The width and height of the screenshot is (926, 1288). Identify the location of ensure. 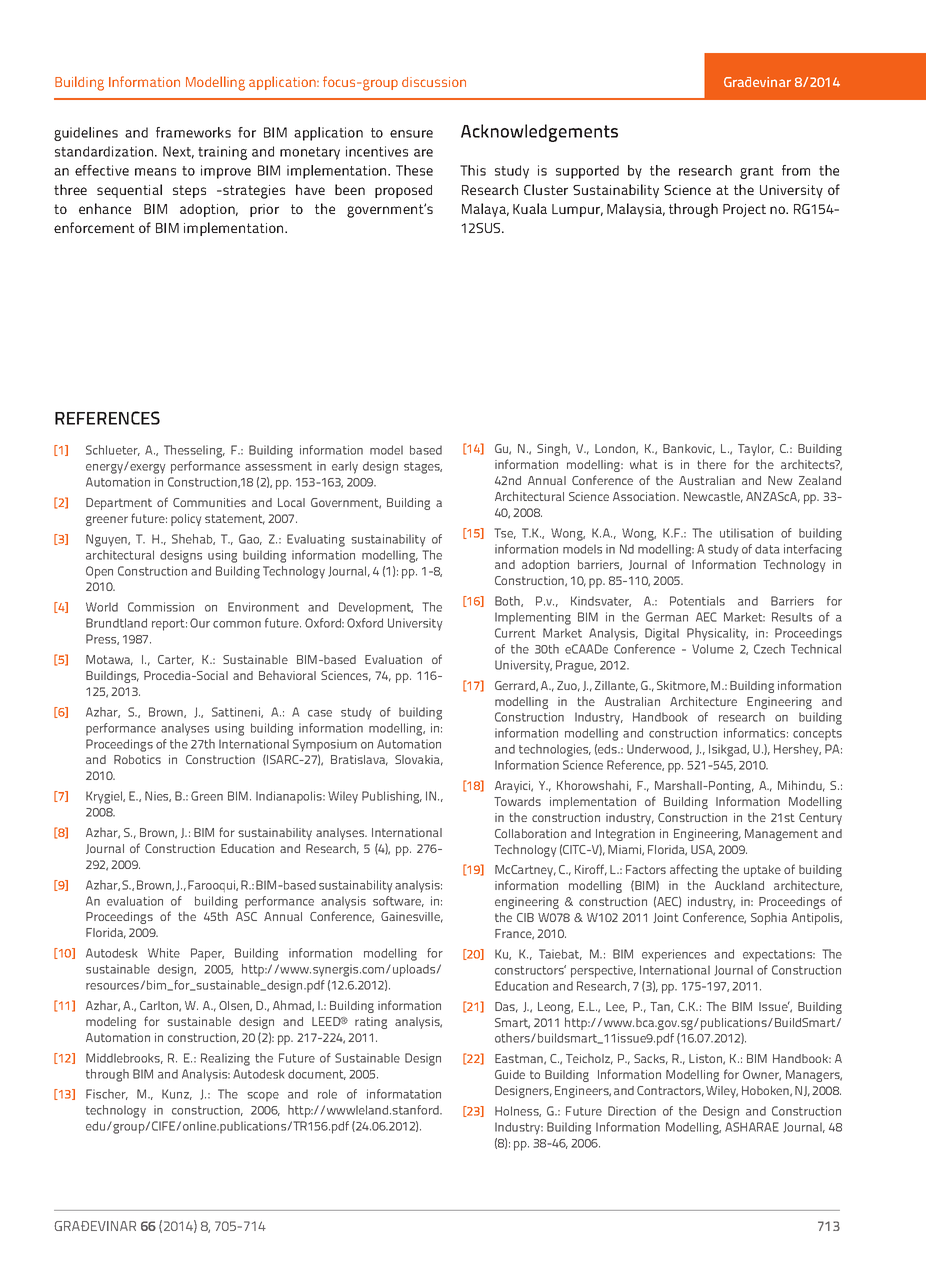
(411, 134).
